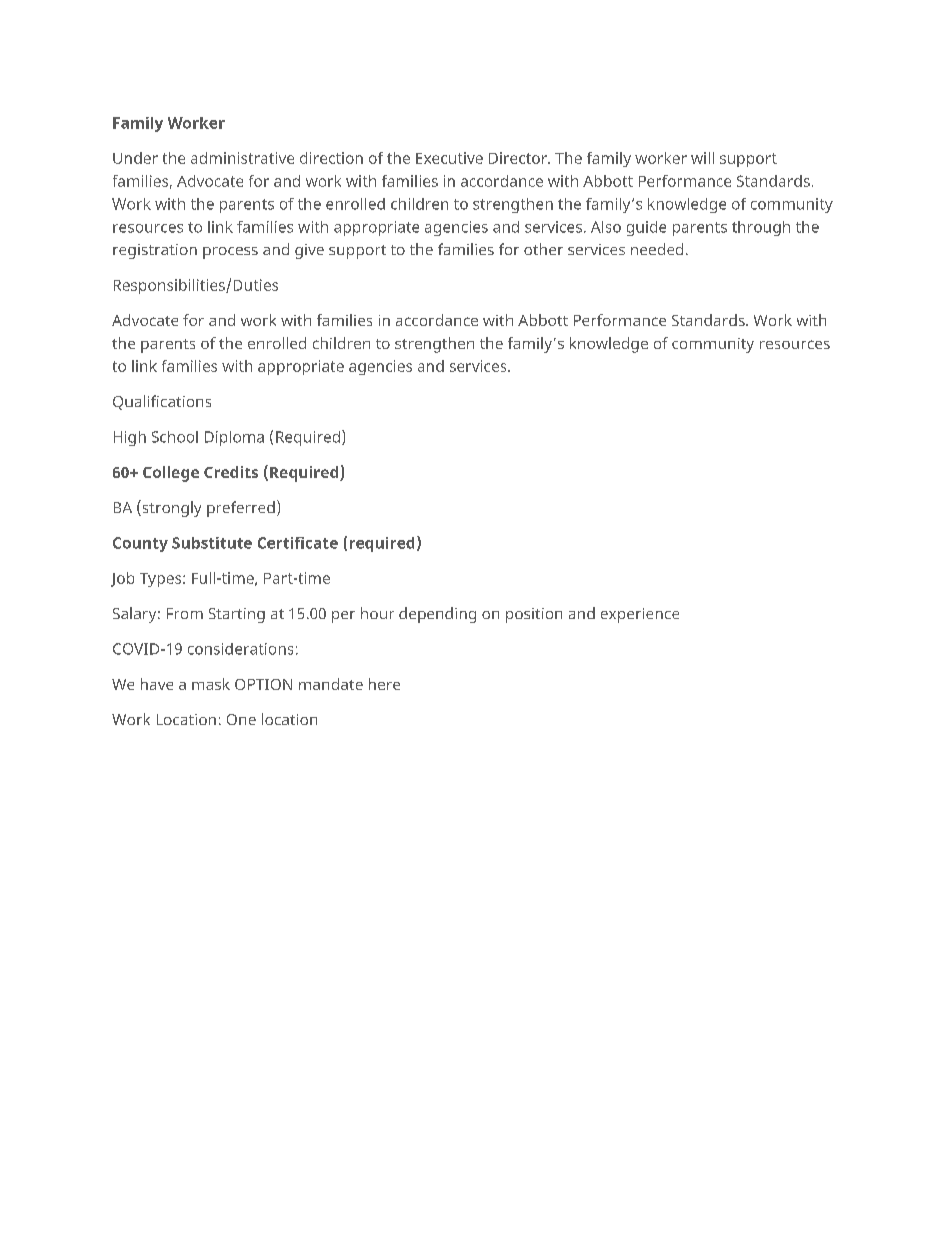  What do you see at coordinates (230, 253) in the screenshot?
I see `process` at bounding box center [230, 253].
